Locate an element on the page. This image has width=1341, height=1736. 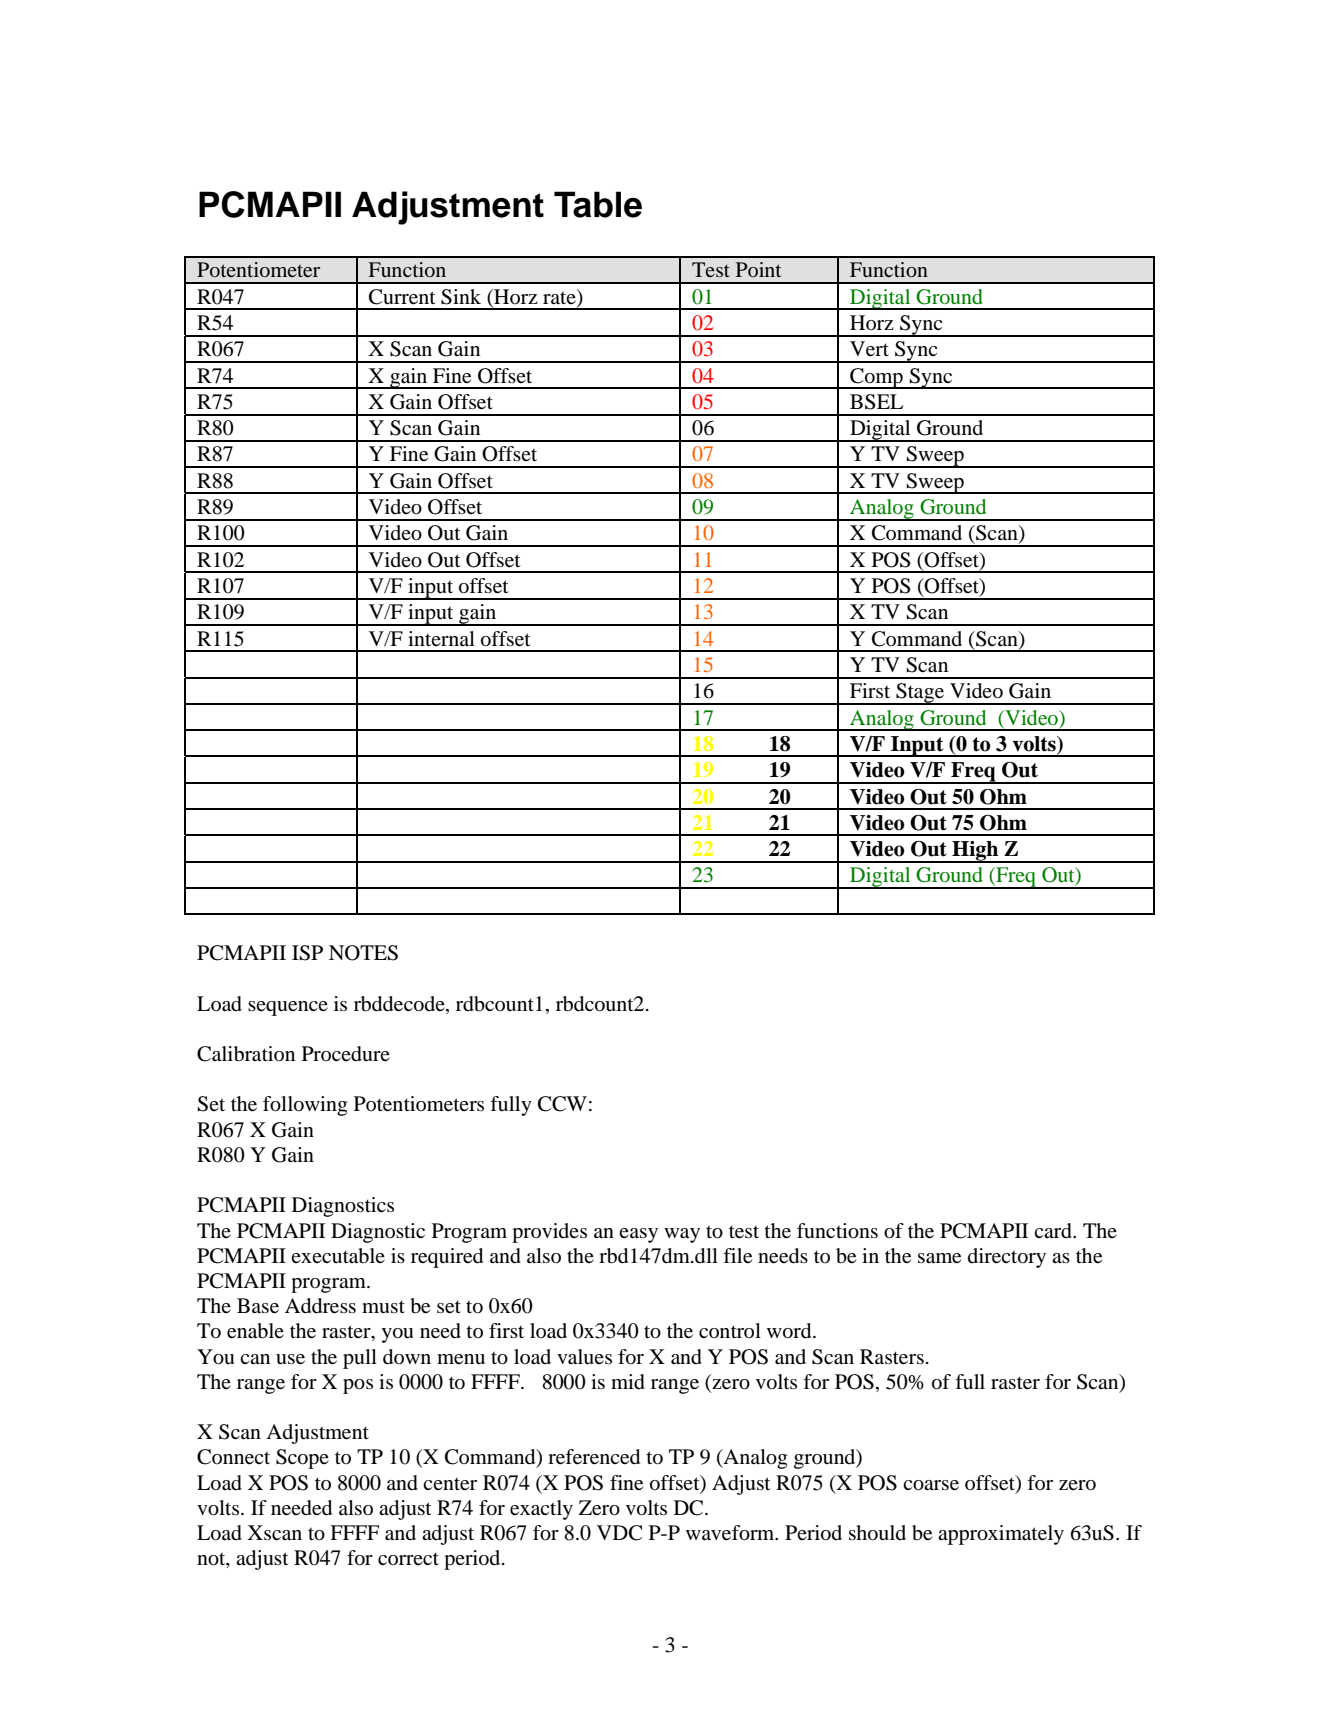
card is located at coordinates (1054, 1231).
